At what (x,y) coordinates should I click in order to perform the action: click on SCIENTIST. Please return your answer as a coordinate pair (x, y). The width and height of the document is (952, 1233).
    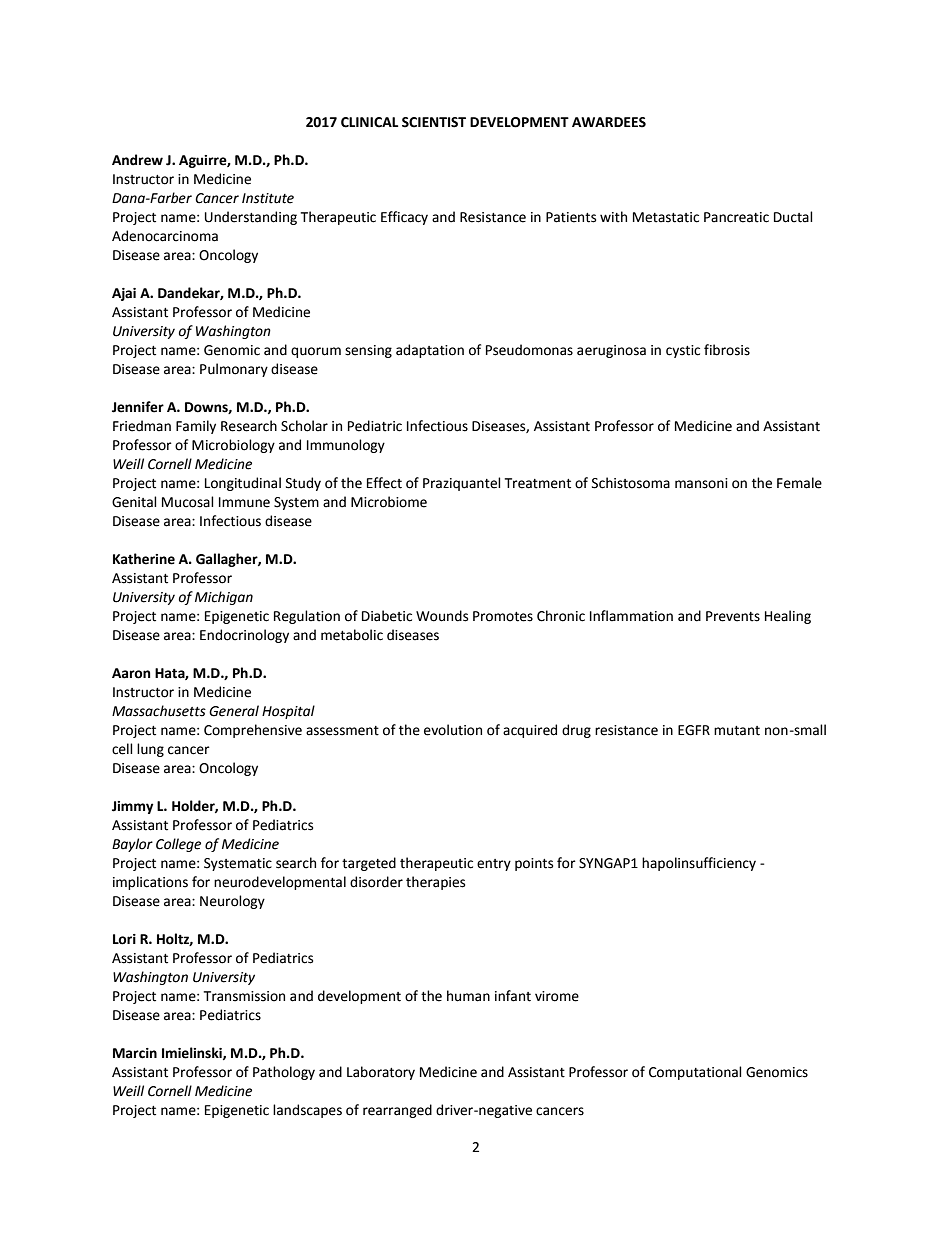
    Looking at the image, I should click on (434, 122).
